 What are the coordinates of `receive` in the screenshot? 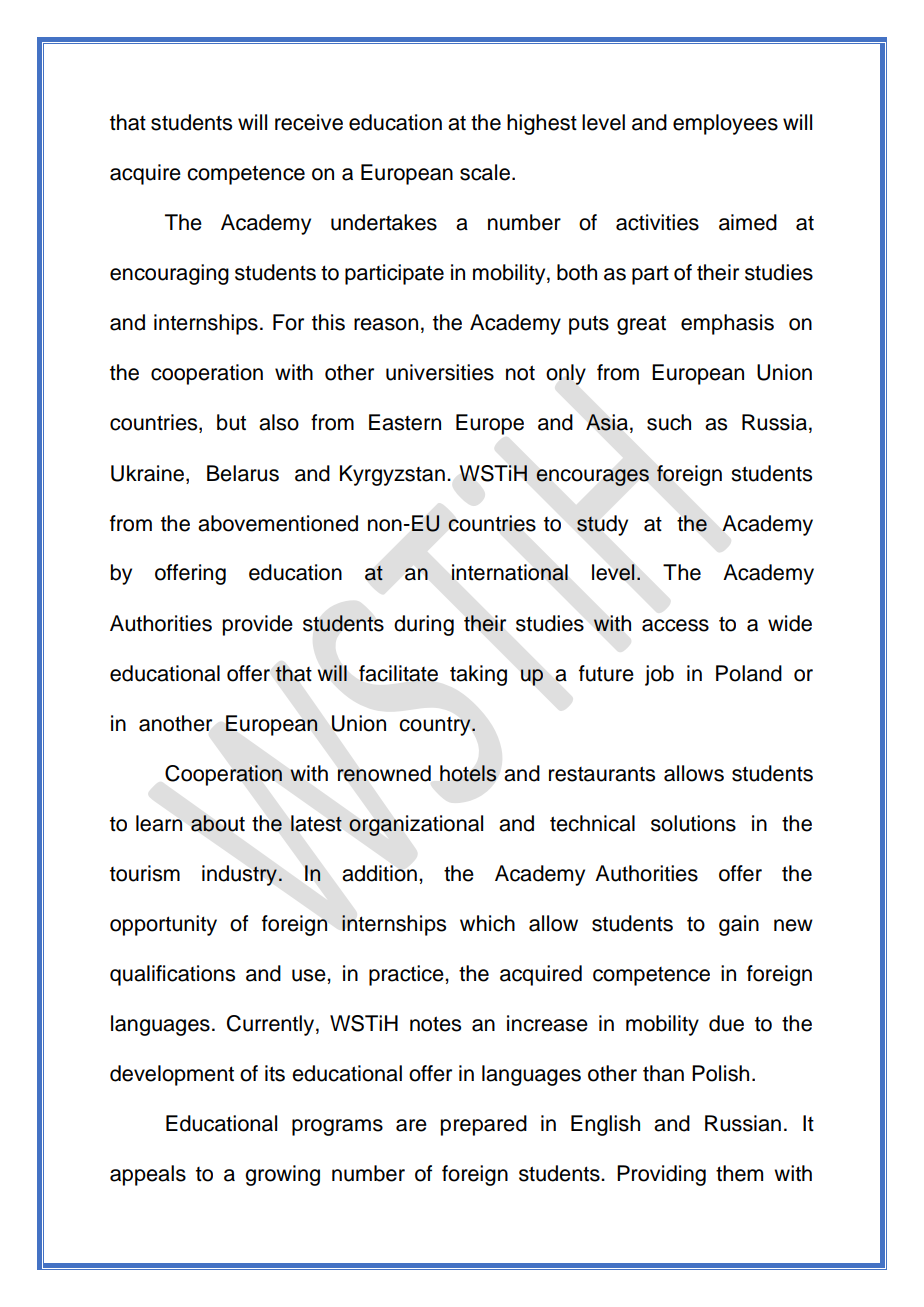 It's located at (309, 122).
